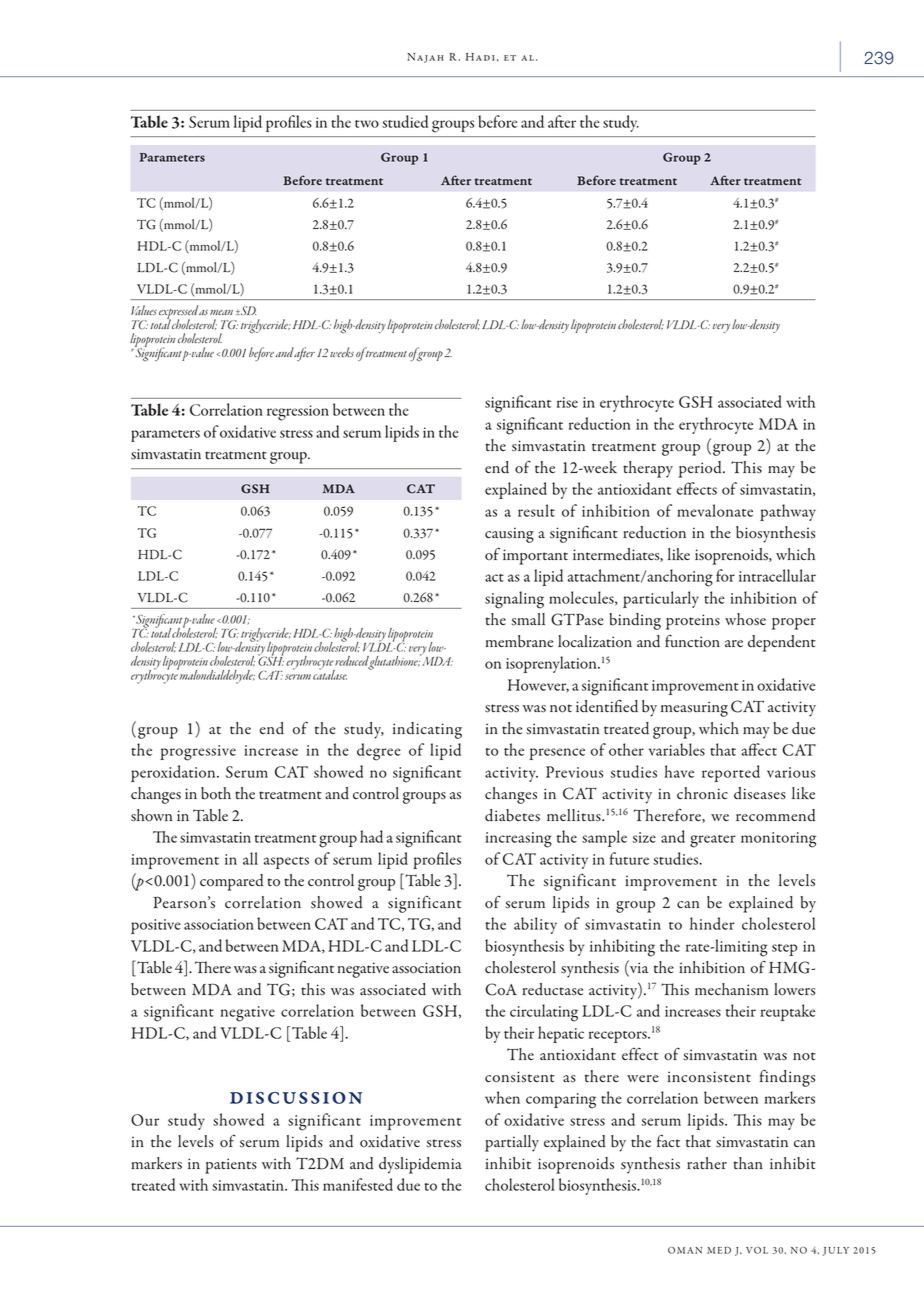 Image resolution: width=924 pixels, height=1308 pixels. What do you see at coordinates (298, 413) in the screenshot?
I see `regression` at bounding box center [298, 413].
